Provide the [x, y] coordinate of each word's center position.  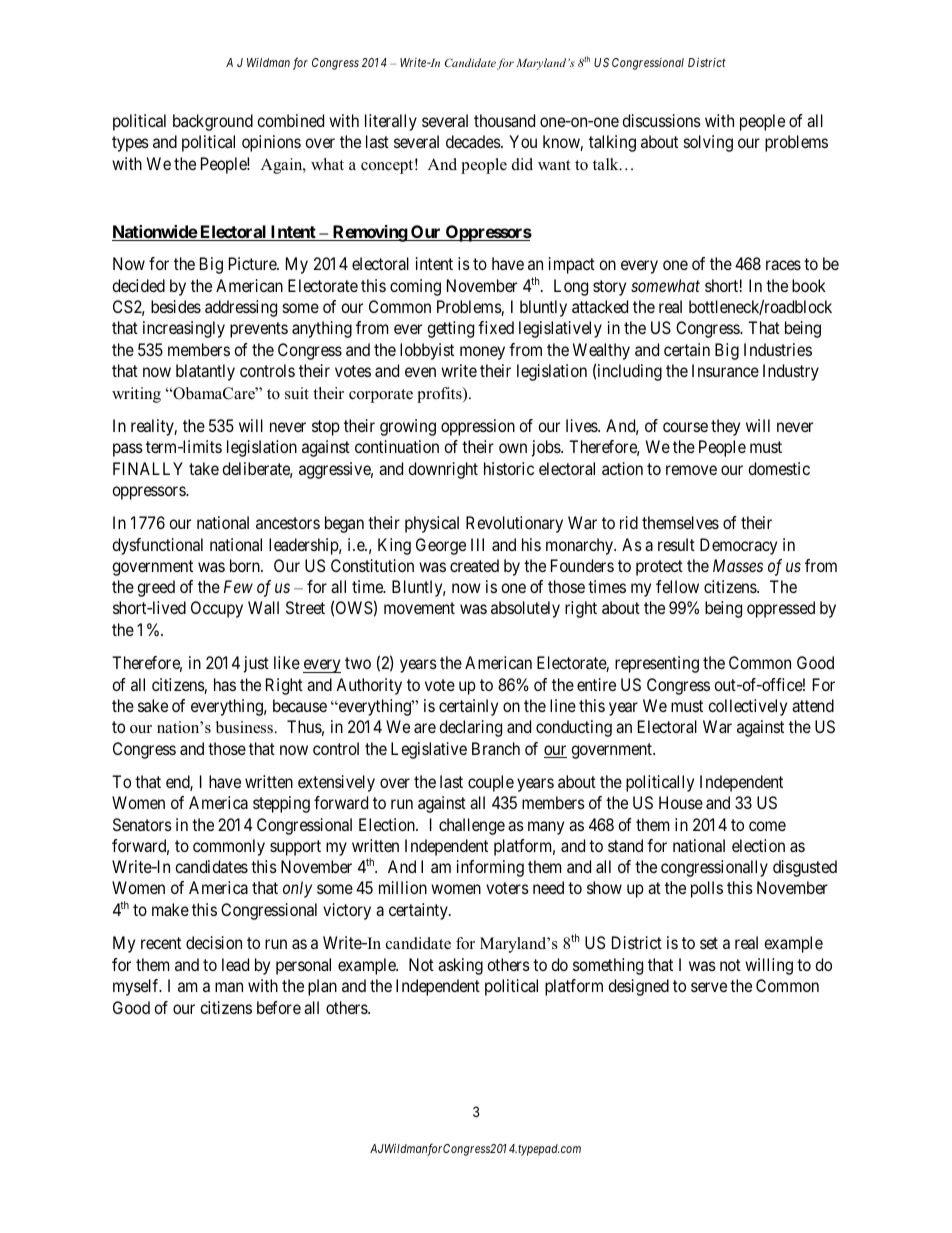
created [474, 565]
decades [474, 141]
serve [709, 987]
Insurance [725, 370]
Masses [738, 565]
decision [214, 942]
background [213, 122]
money [482, 353]
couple [491, 783]
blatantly [205, 372]
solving [708, 143]
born [246, 565]
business [245, 727]
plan [322, 987]
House [681, 802]
